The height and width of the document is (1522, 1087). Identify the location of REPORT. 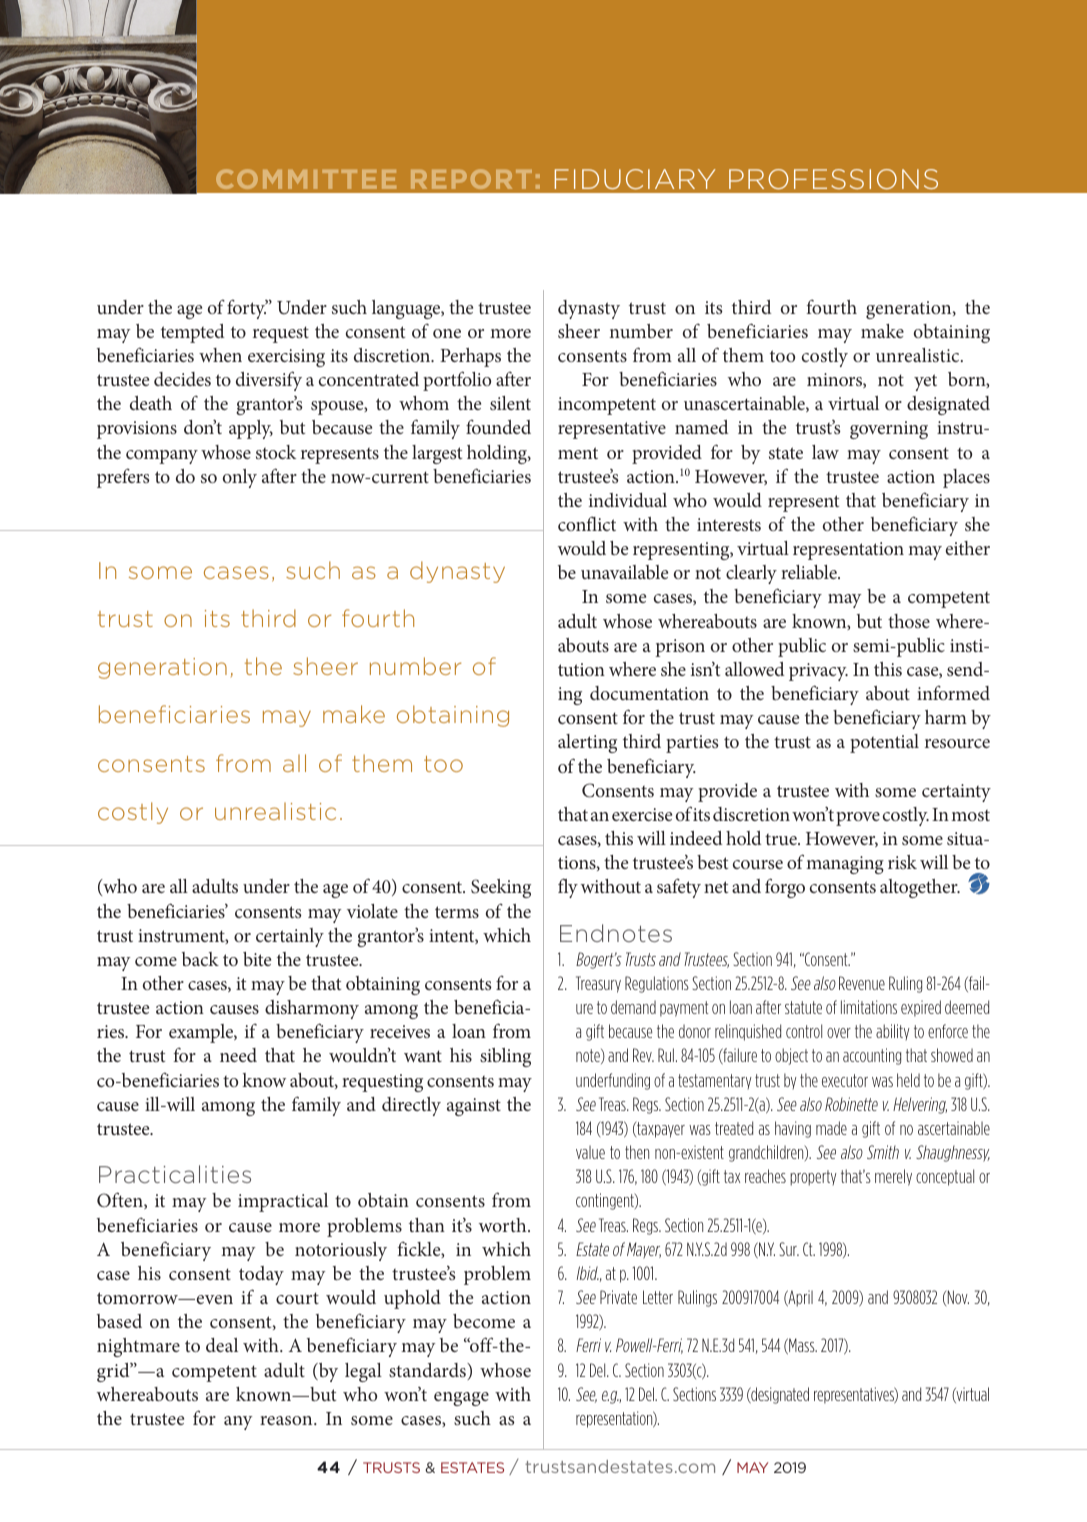
(471, 179).
